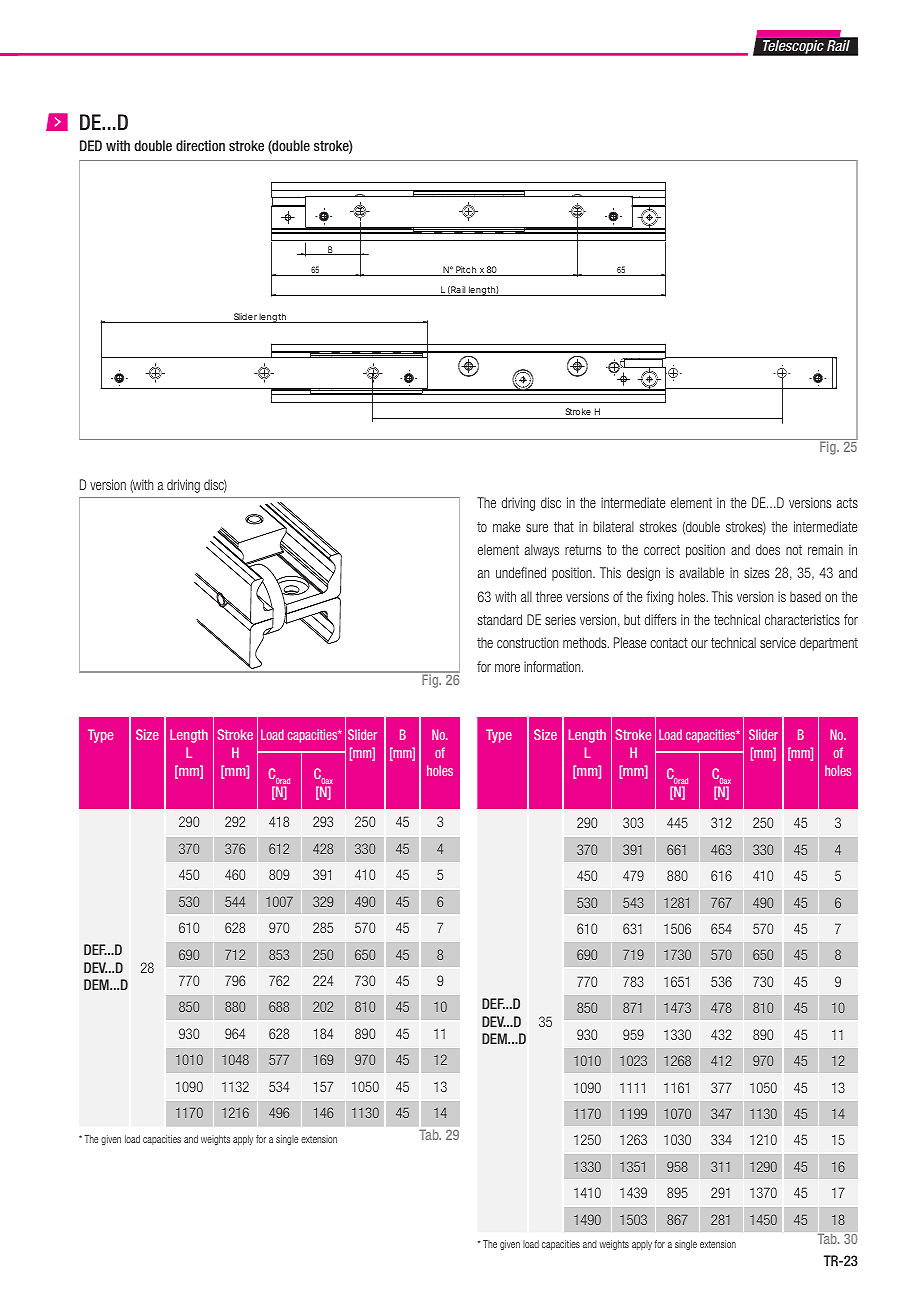 This screenshot has height=1308, width=924. Describe the element at coordinates (91, 145) in the screenshot. I see `DED` at that location.
